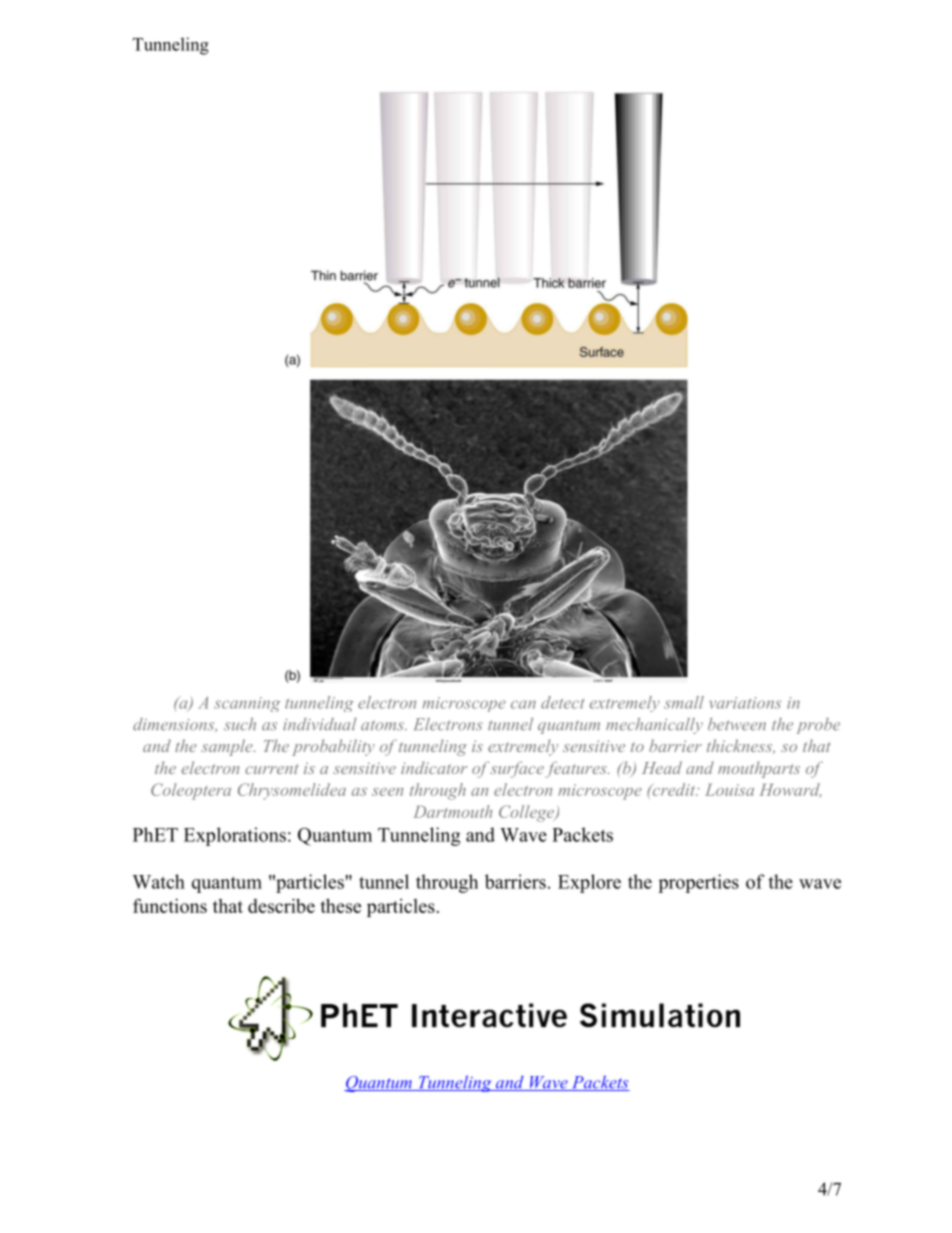  Describe the element at coordinates (562, 702) in the page. I see `detect` at that location.
